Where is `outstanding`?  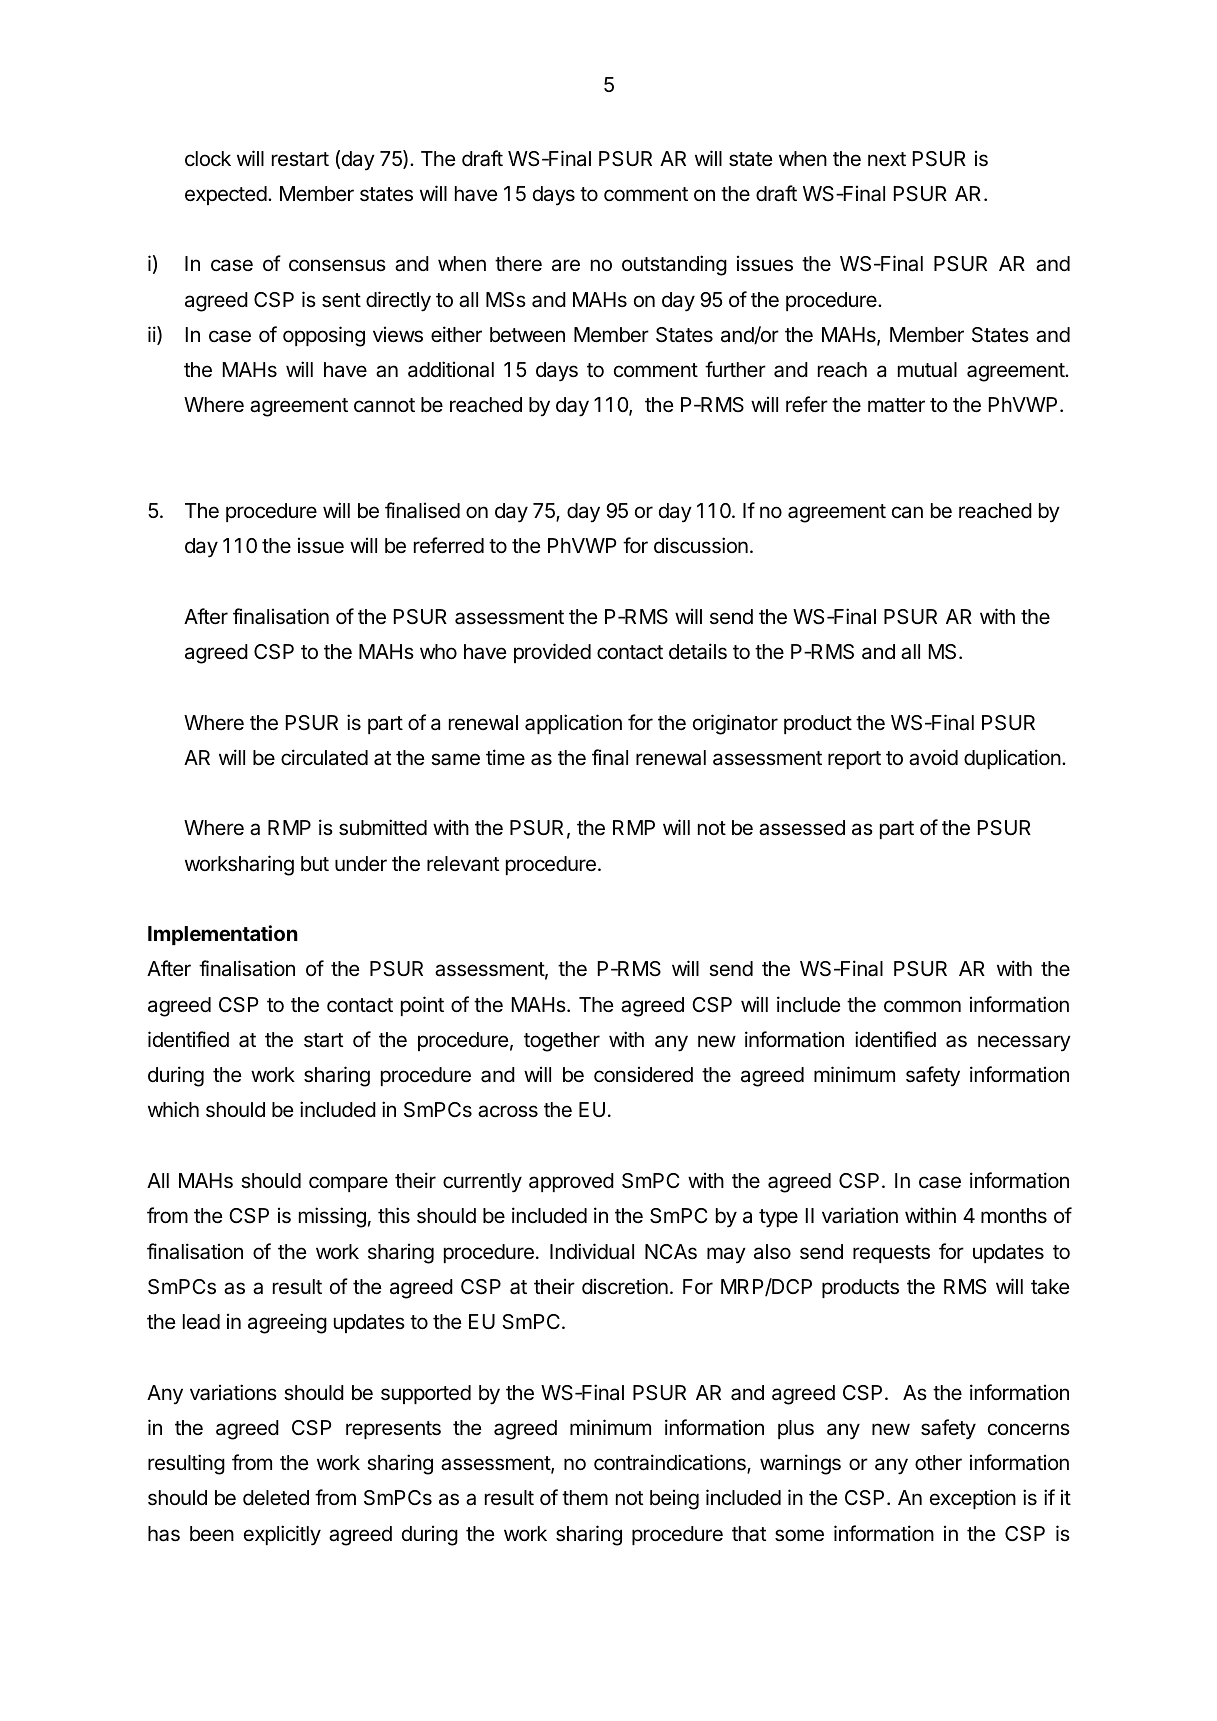 outstanding is located at coordinates (674, 265).
